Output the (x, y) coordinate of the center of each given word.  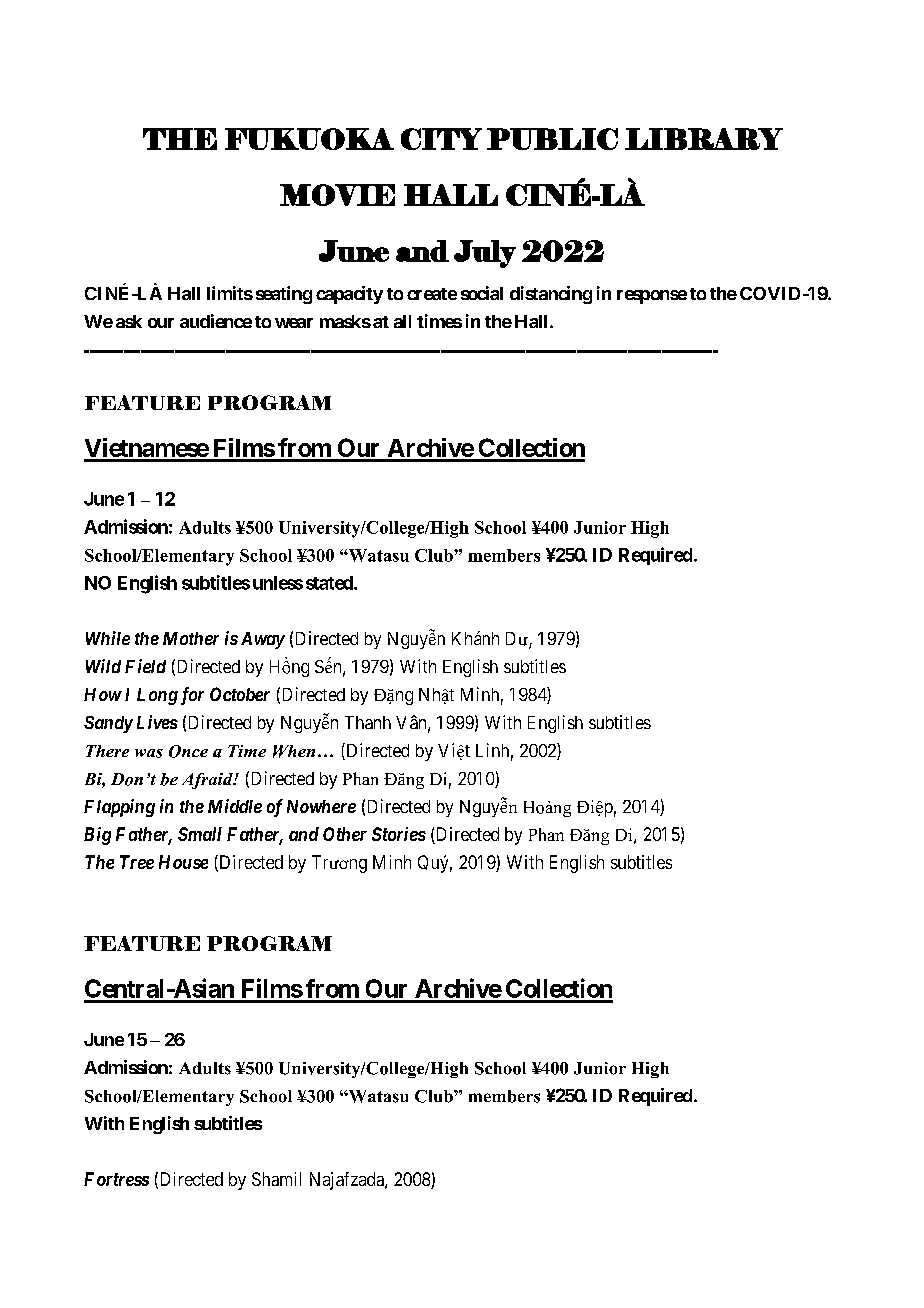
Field (145, 666)
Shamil (276, 1179)
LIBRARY (704, 139)
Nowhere (321, 806)
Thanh (368, 722)
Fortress (116, 1179)
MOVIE (337, 195)
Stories (399, 834)
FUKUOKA (309, 139)
